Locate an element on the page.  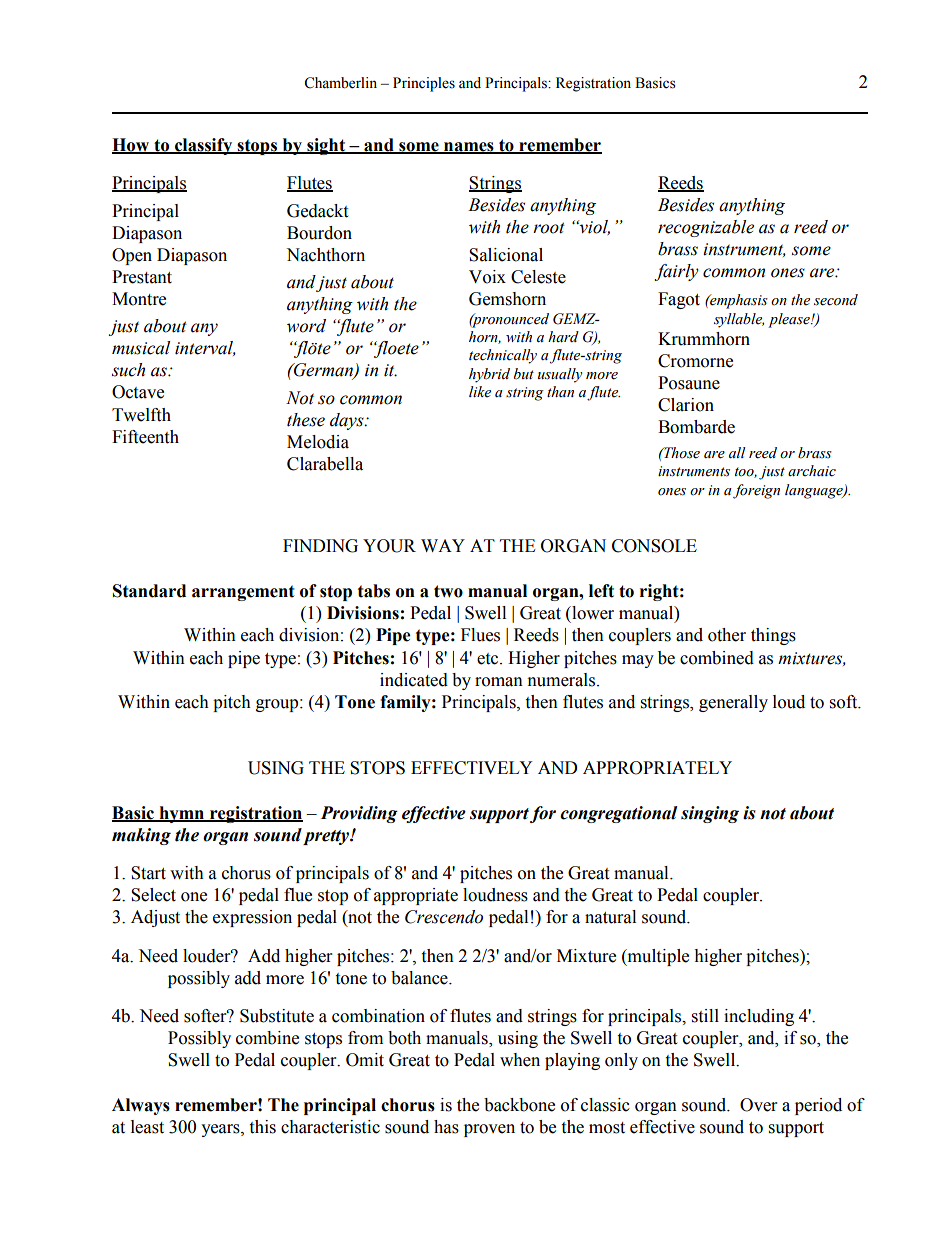
roman is located at coordinates (499, 682).
